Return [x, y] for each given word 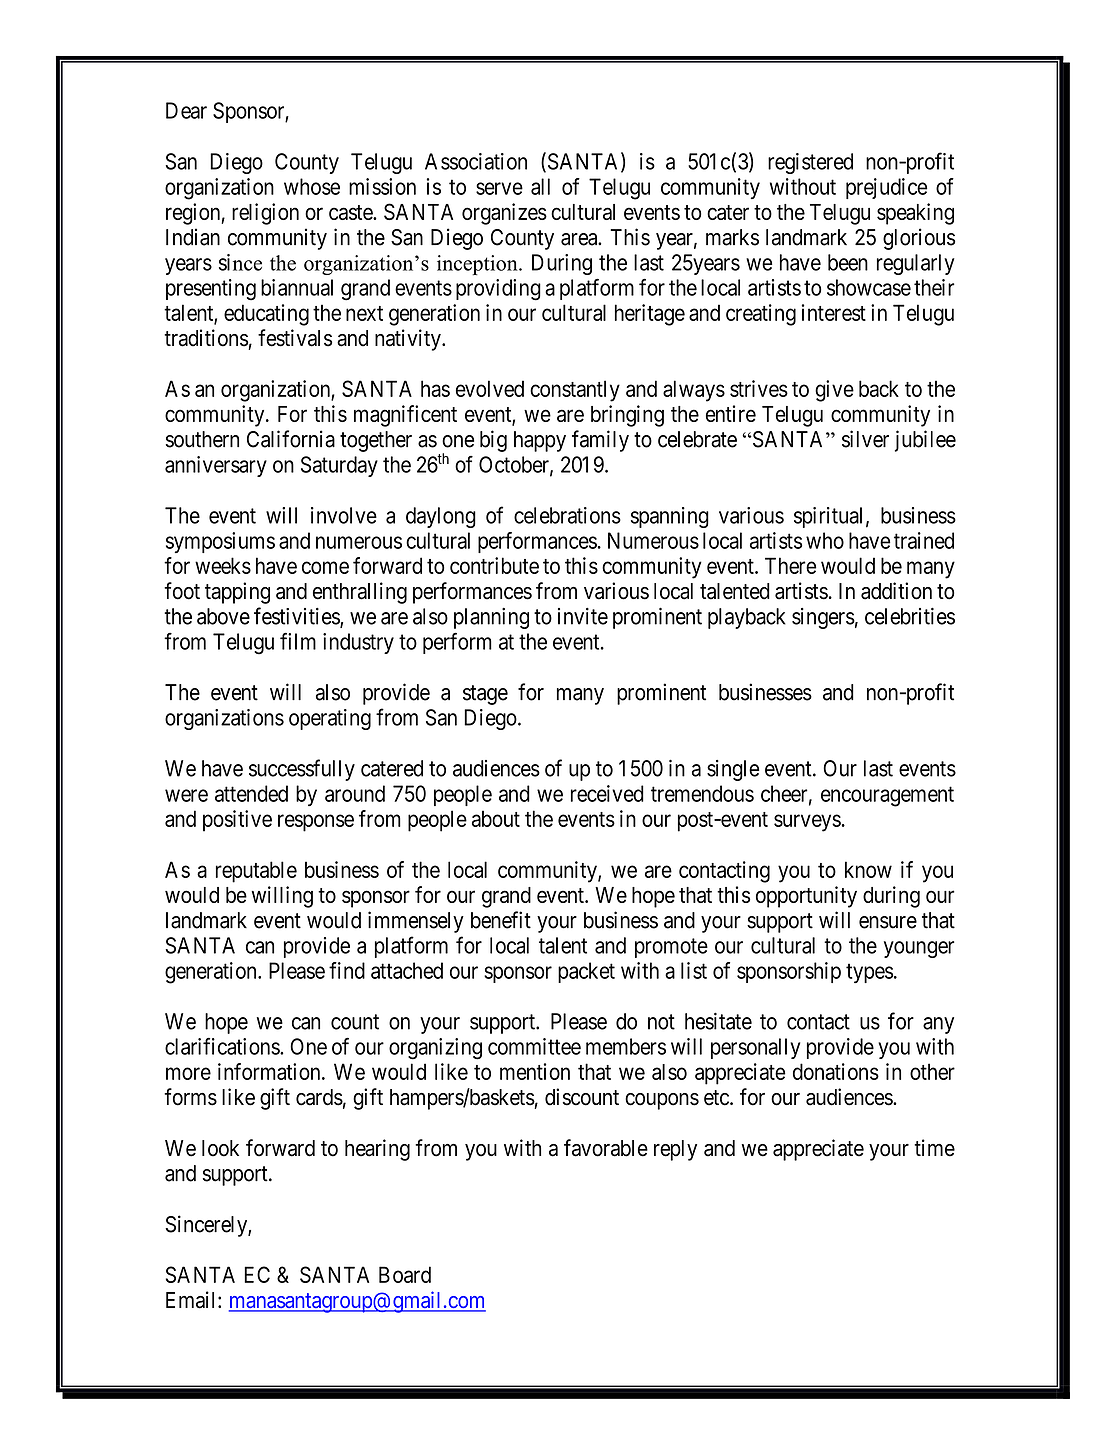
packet [586, 972]
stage [485, 695]
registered [810, 163]
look [220, 1148]
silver [865, 439]
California [291, 439]
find [347, 970]
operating [330, 719]
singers [823, 618]
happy [540, 441]
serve [499, 188]
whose [312, 186]
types [869, 973]
